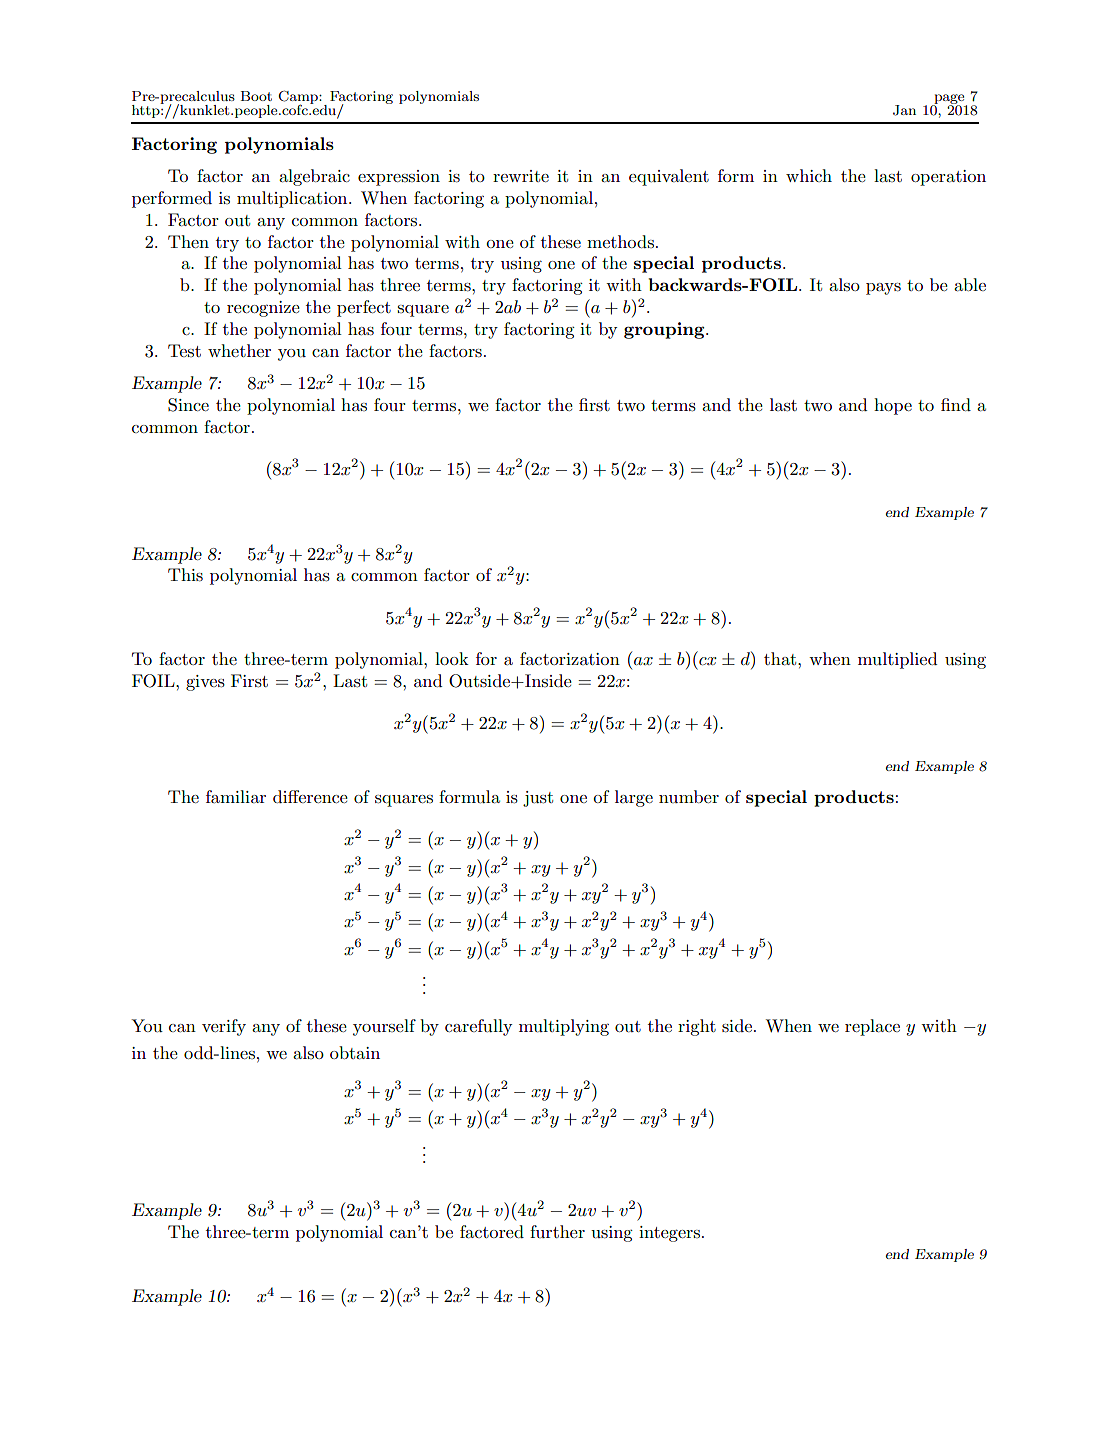  What do you see at coordinates (521, 176) in the page?
I see `rewrite` at bounding box center [521, 176].
